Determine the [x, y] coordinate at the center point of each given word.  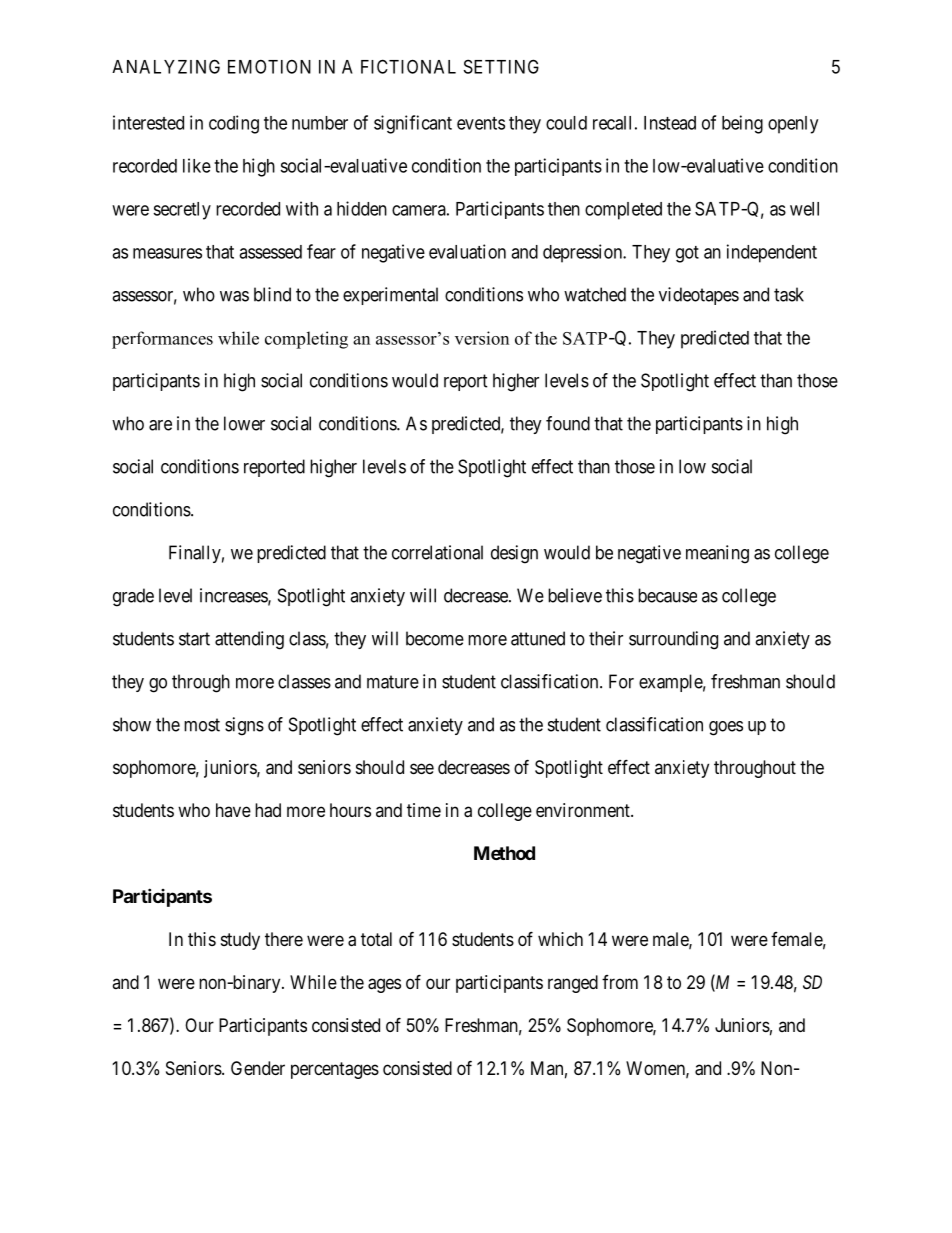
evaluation [467, 251]
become [435, 638]
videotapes [699, 296]
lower [244, 423]
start [194, 639]
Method [504, 853]
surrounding [673, 640]
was [234, 296]
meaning [717, 554]
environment [584, 810]
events [481, 123]
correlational [437, 552]
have [233, 810]
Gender [258, 1068]
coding [234, 124]
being [742, 124]
